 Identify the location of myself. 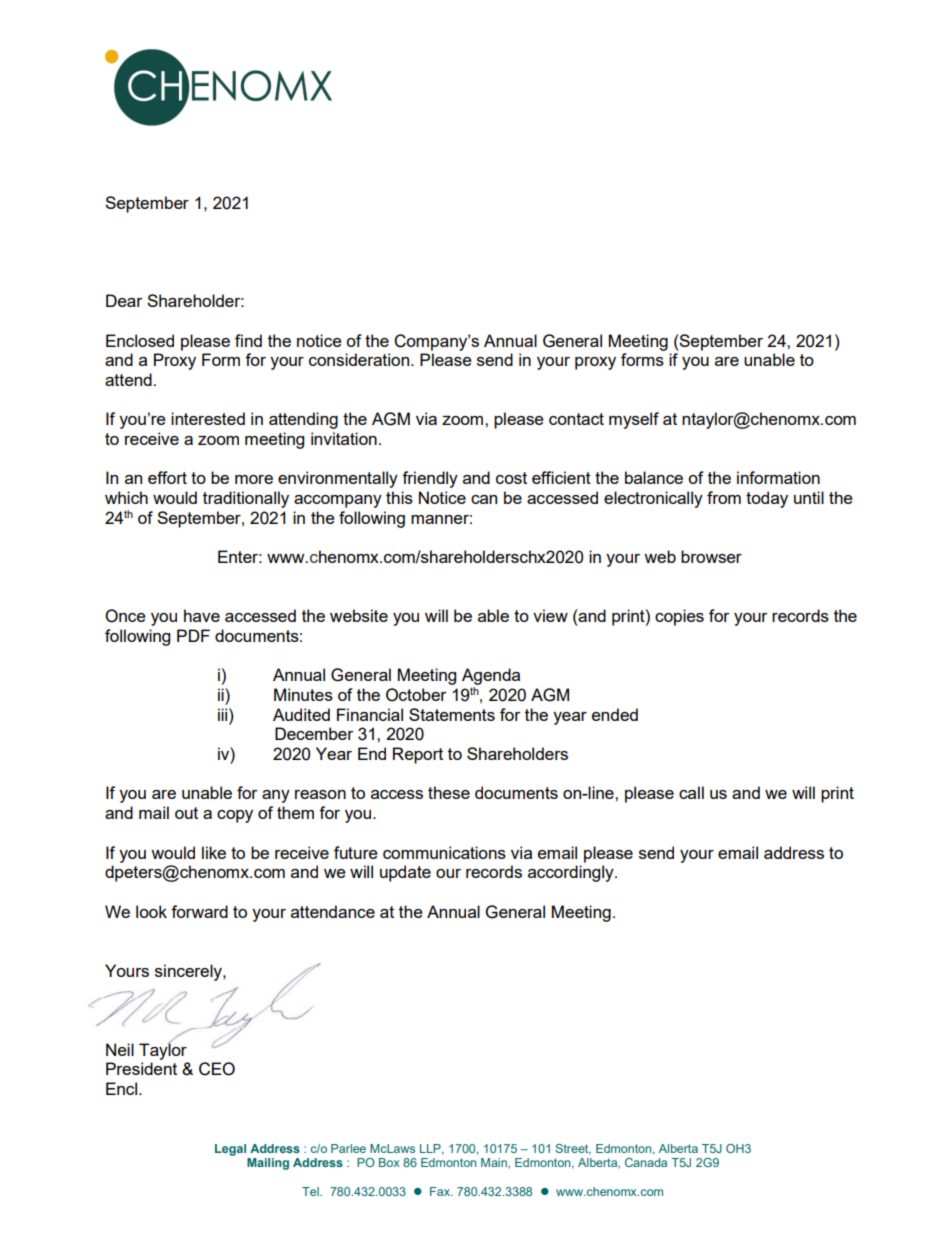
(634, 420).
